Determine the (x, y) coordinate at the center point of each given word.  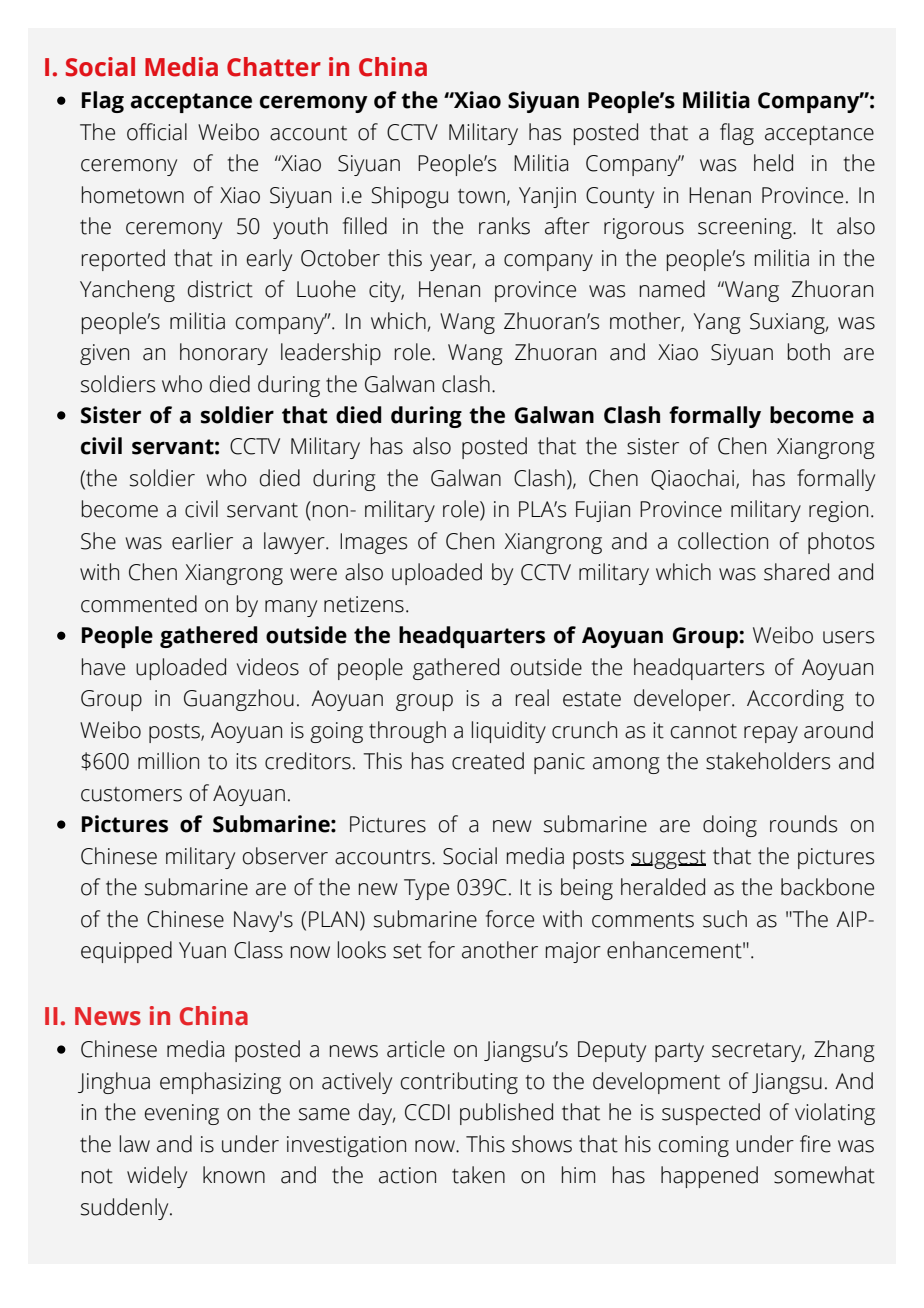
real (532, 698)
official (157, 132)
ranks (504, 226)
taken (478, 1175)
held (773, 163)
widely (157, 1177)
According (795, 700)
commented (139, 604)
